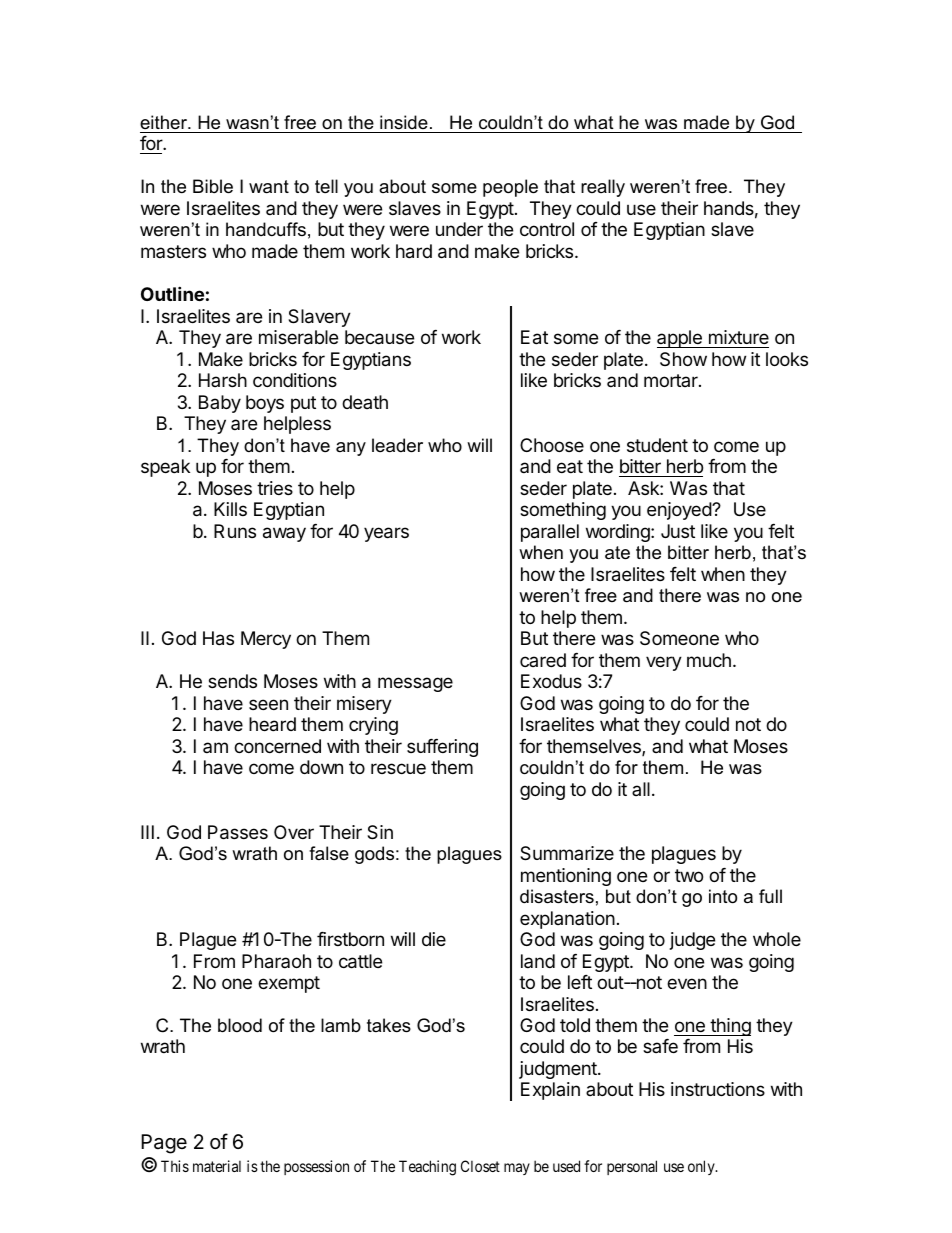 Image resolution: width=952 pixels, height=1233 pixels. I want to click on Closet, so click(480, 1166).
